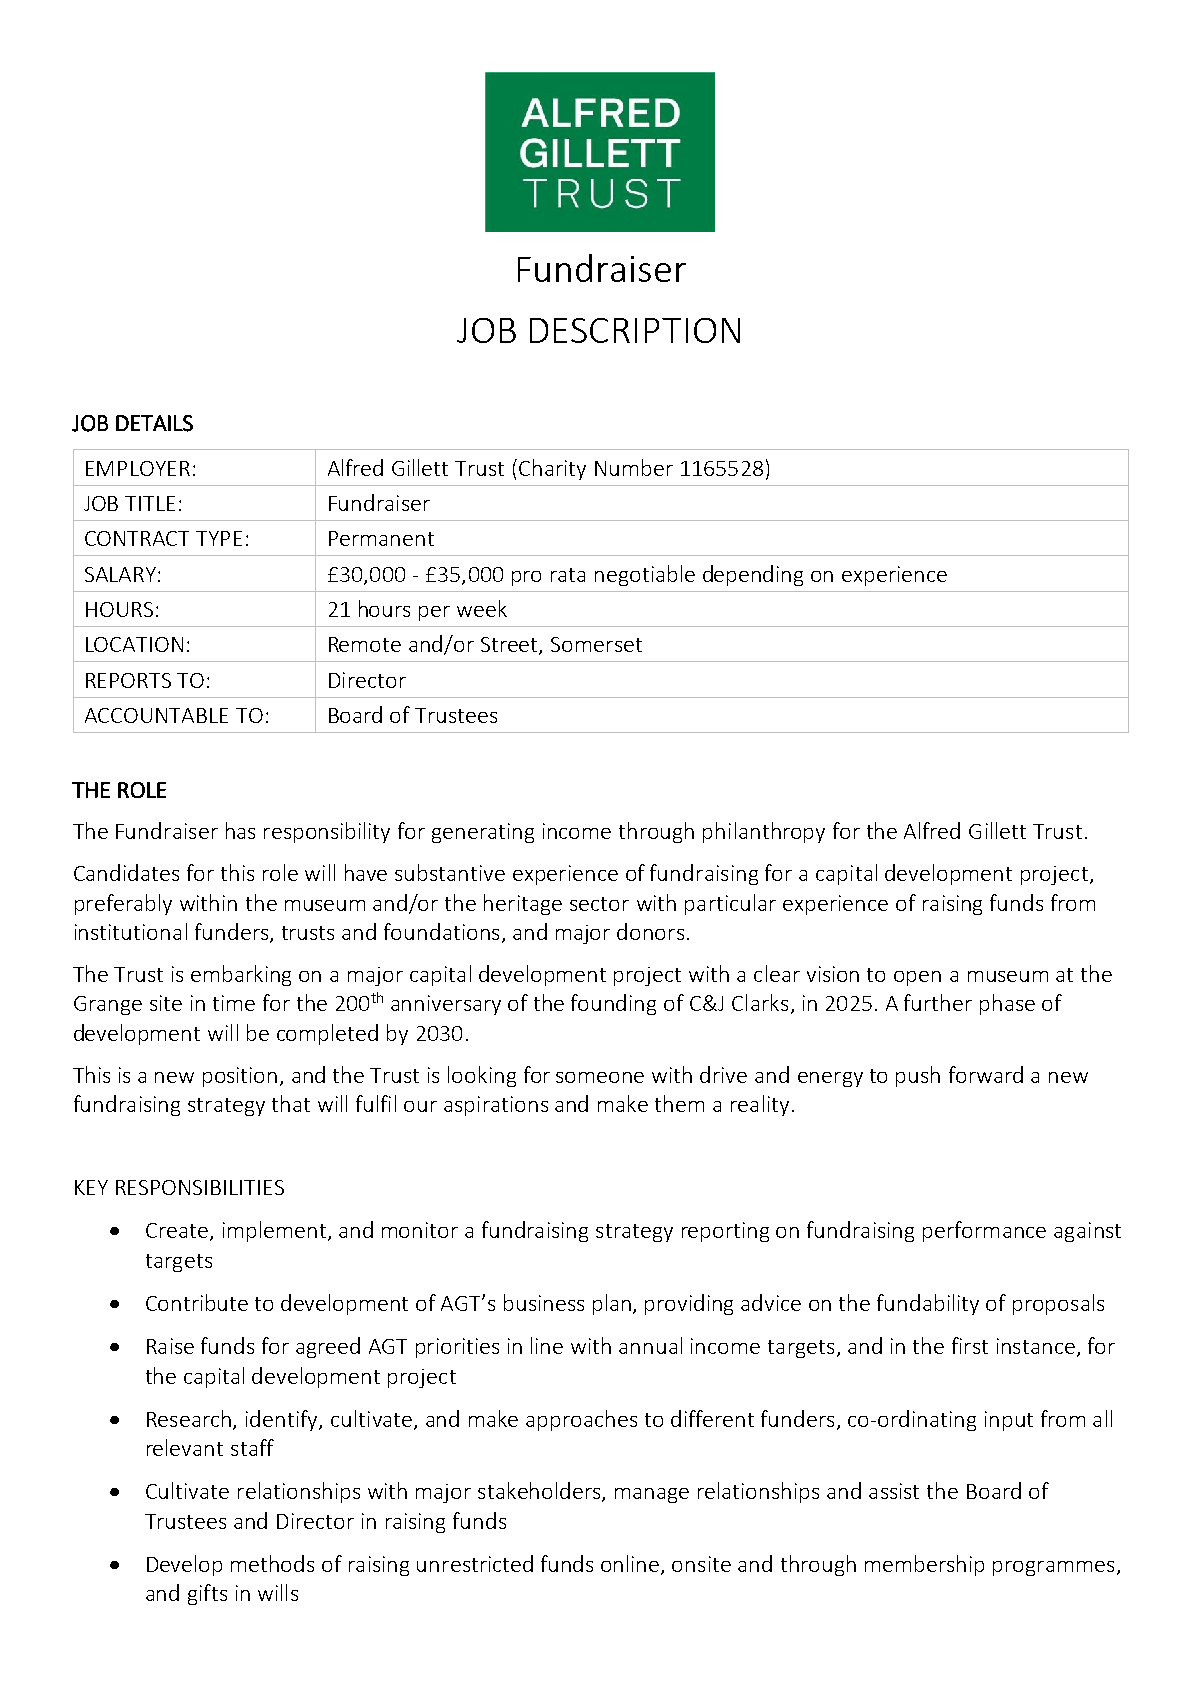 This screenshot has width=1201, height=1699. I want to click on philanthropy, so click(764, 832).
